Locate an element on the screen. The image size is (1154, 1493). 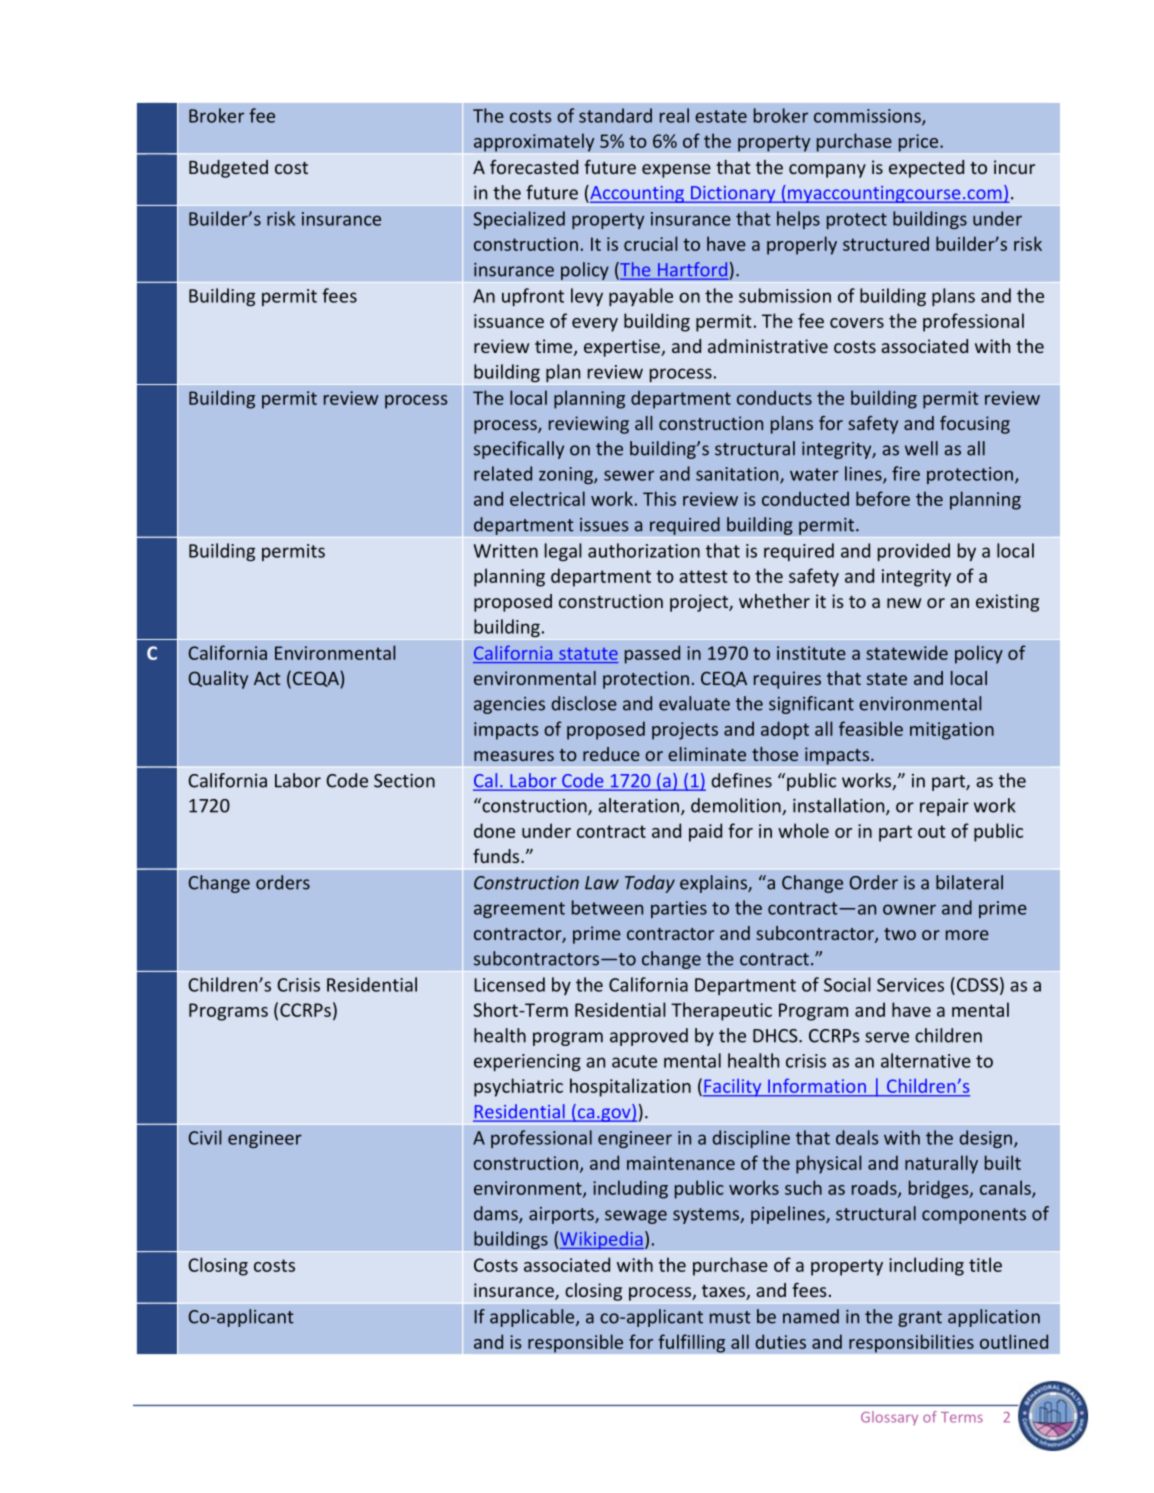
price is located at coordinates (918, 143).
